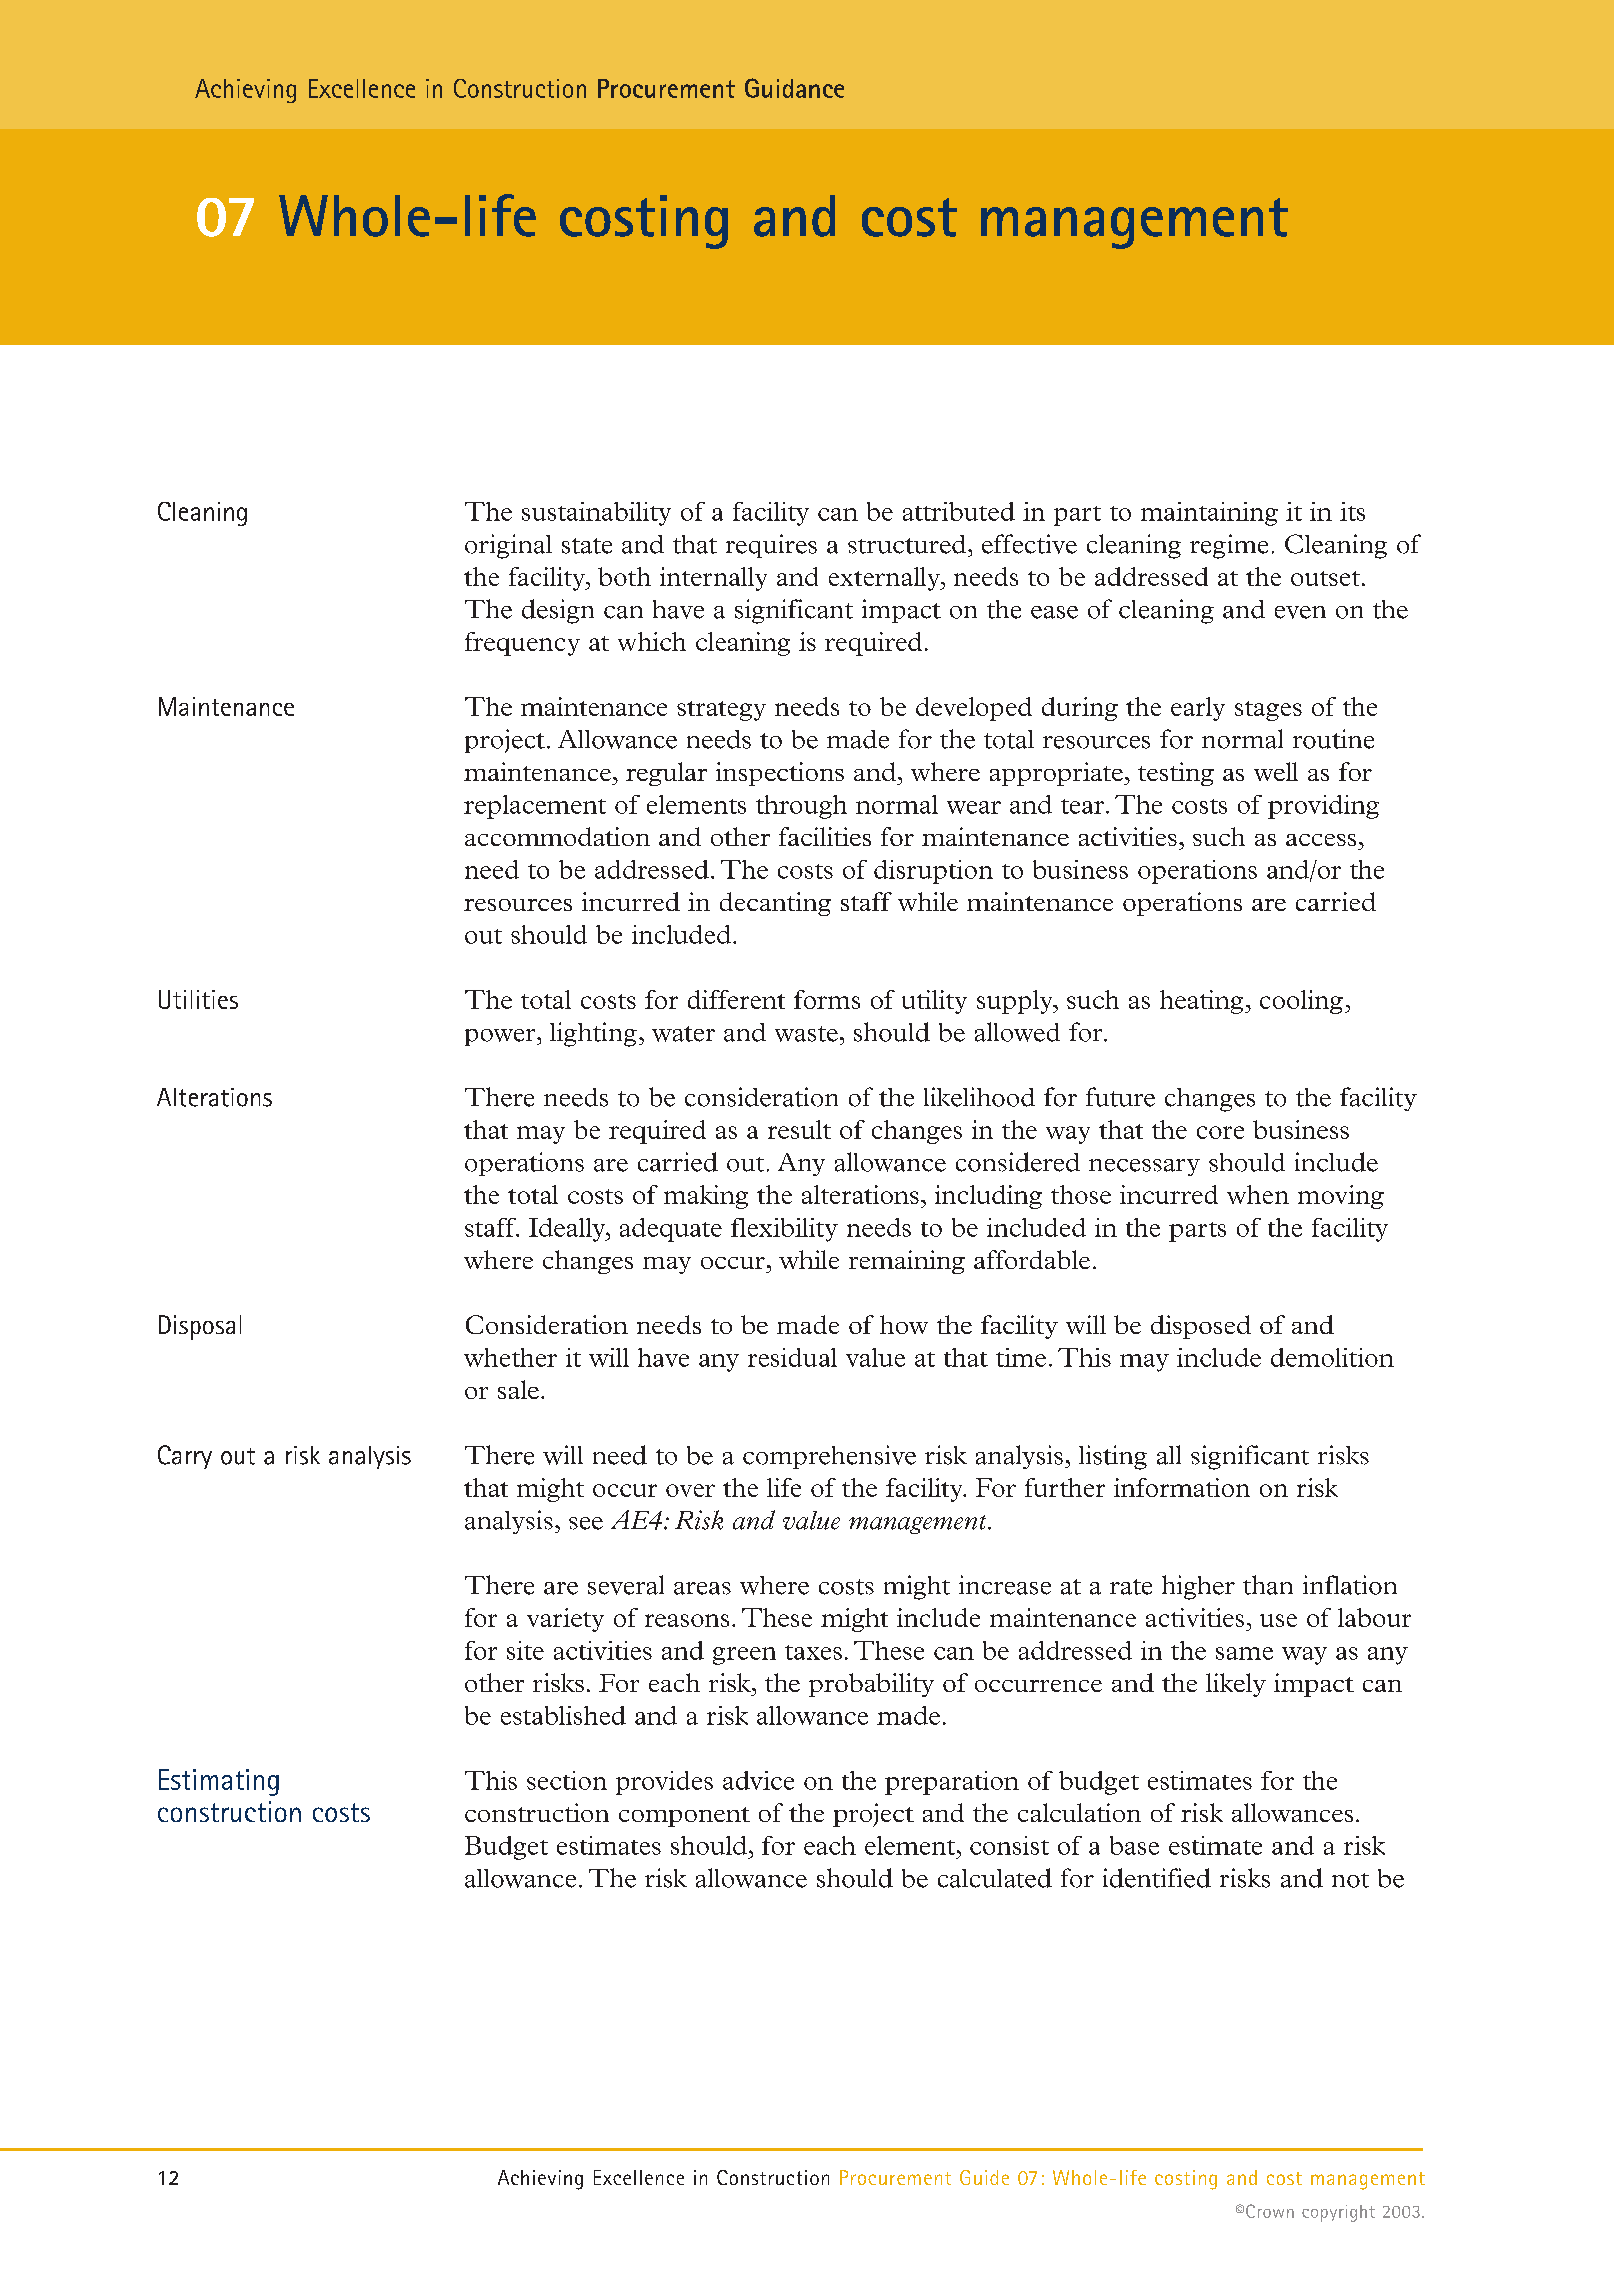 The width and height of the document is (1614, 2283). I want to click on well, so click(1276, 771).
